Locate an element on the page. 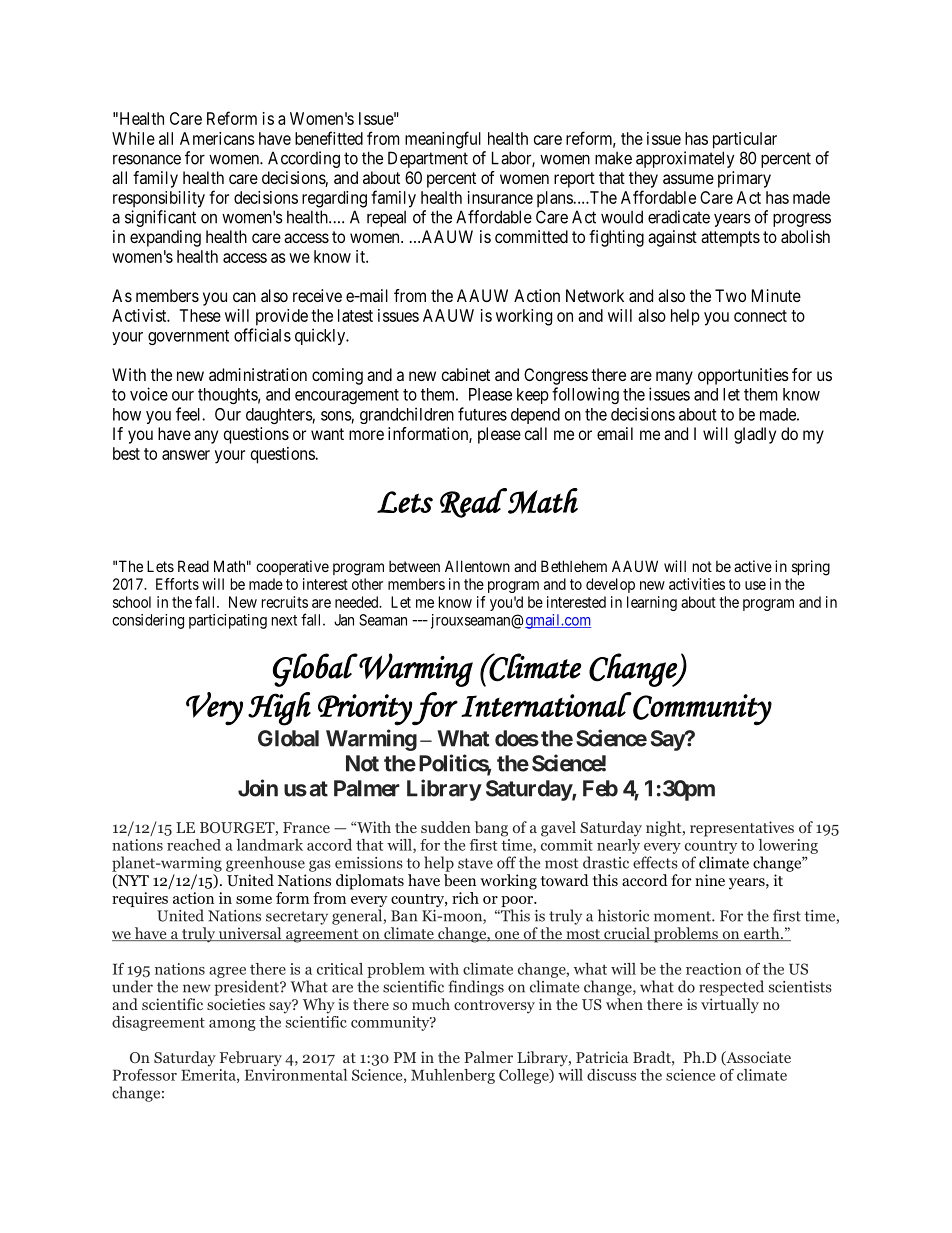 The height and width of the image is (1233, 952). primary is located at coordinates (744, 179).
